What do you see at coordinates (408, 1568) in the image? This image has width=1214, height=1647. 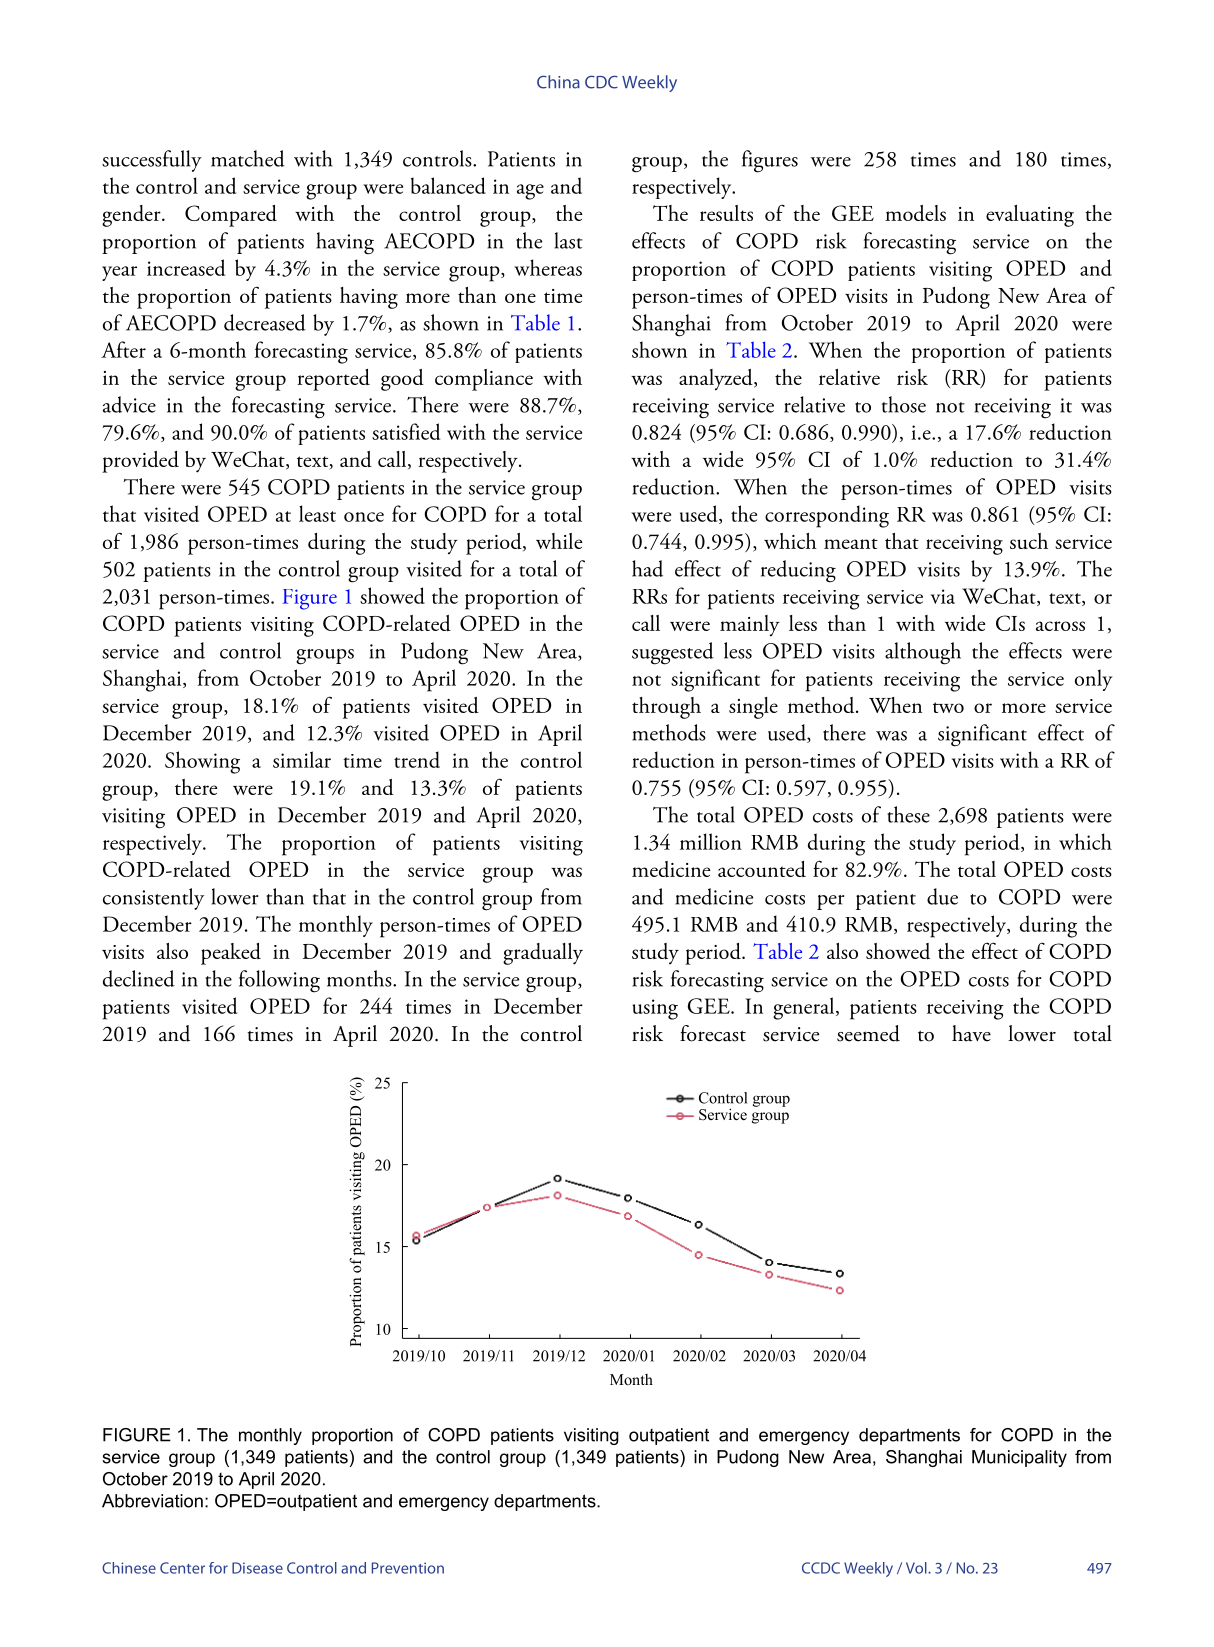 I see `Prevention` at bounding box center [408, 1568].
